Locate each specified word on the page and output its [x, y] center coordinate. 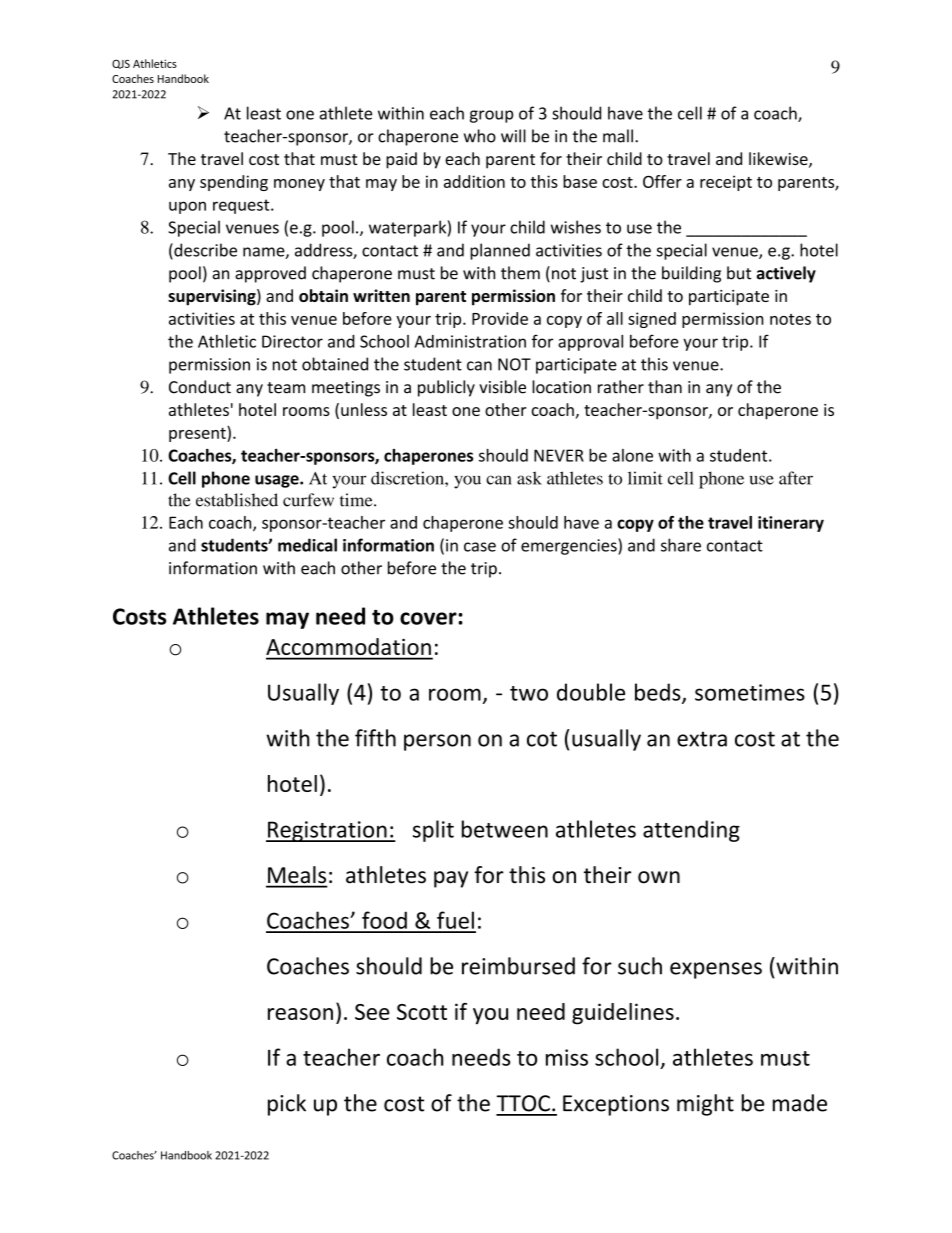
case [480, 547]
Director [292, 341]
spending [234, 183]
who [480, 136]
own [659, 877]
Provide [500, 318]
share [681, 545]
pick [287, 1105]
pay [451, 879]
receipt [726, 183]
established [237, 500]
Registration [327, 831]
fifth [375, 738]
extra [702, 739]
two [529, 693]
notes [790, 319]
